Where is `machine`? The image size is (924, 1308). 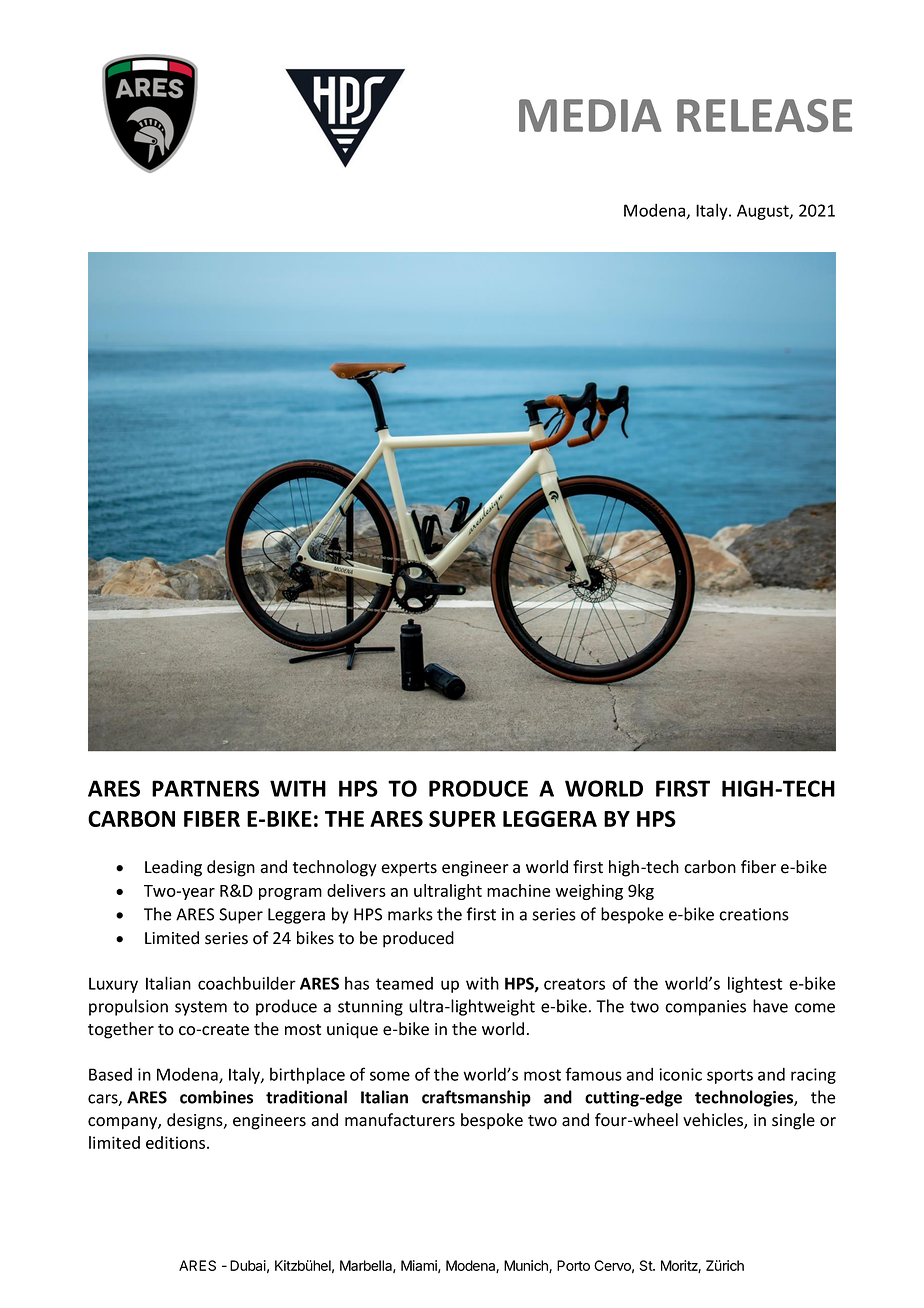 machine is located at coordinates (518, 890).
